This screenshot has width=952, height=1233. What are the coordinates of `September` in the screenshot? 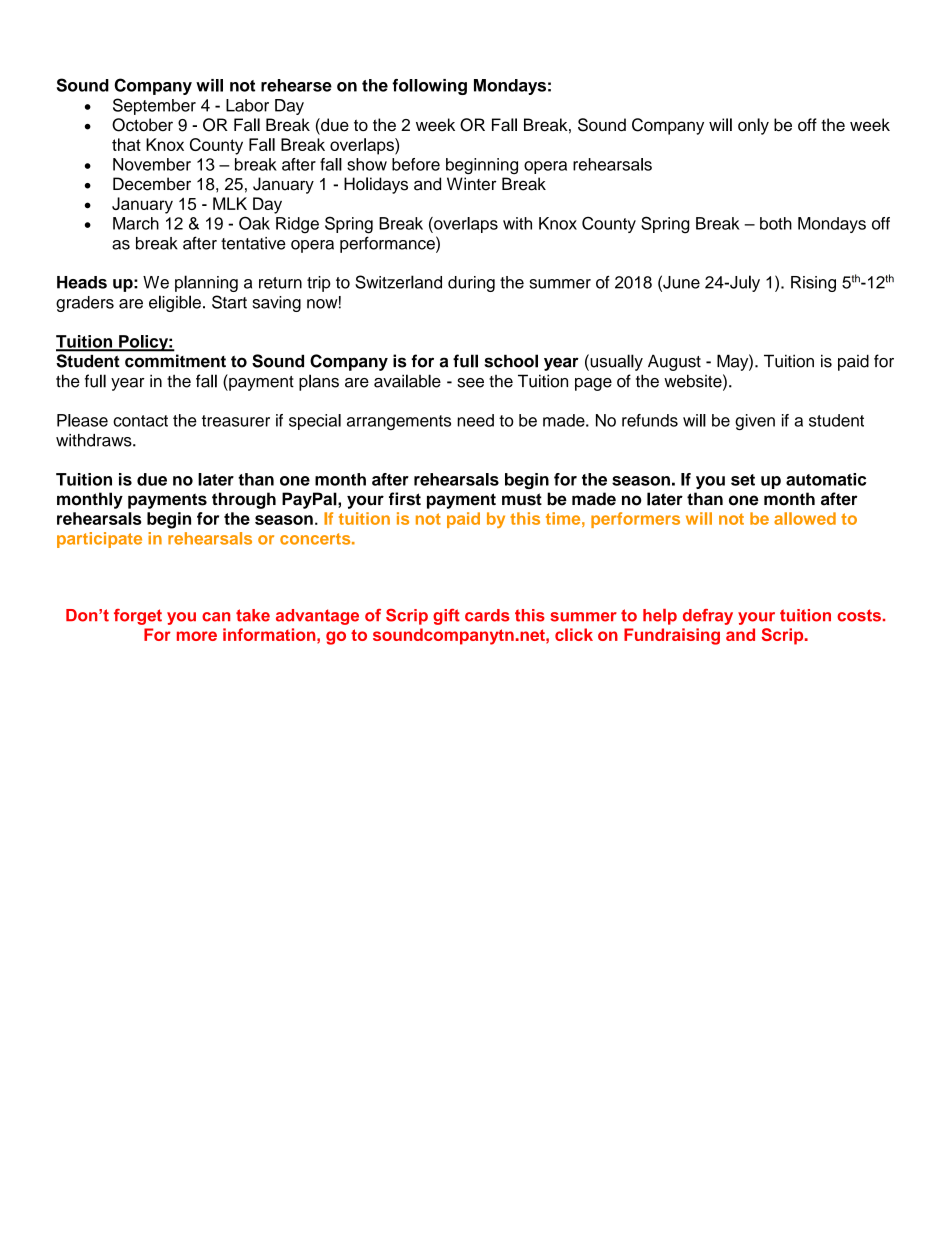 It's located at (154, 106).
